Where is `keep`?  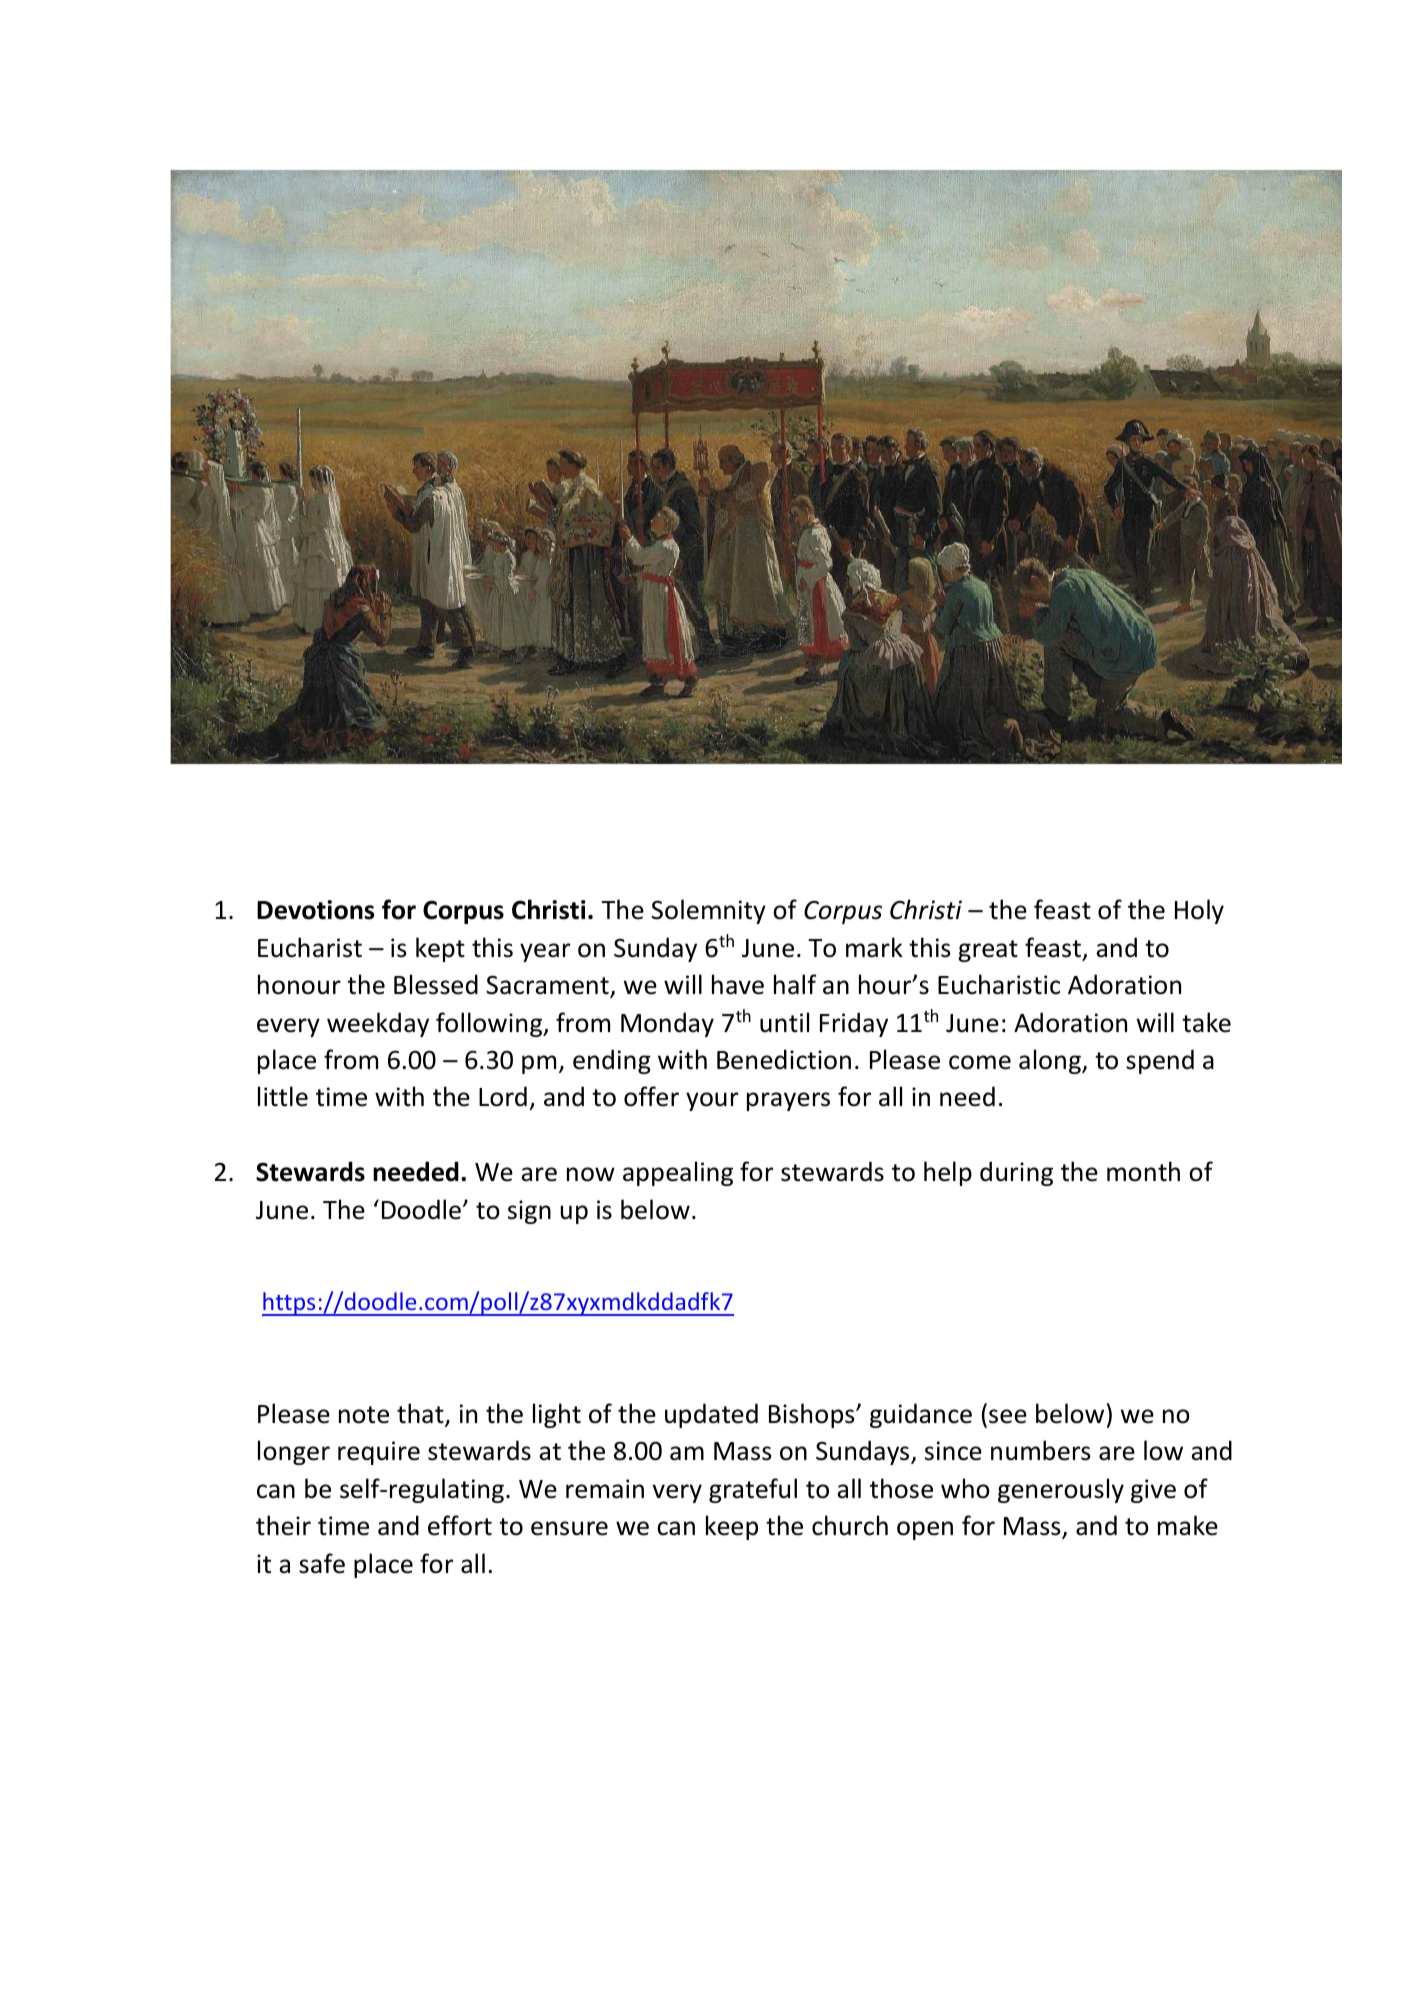
keep is located at coordinates (732, 1527).
